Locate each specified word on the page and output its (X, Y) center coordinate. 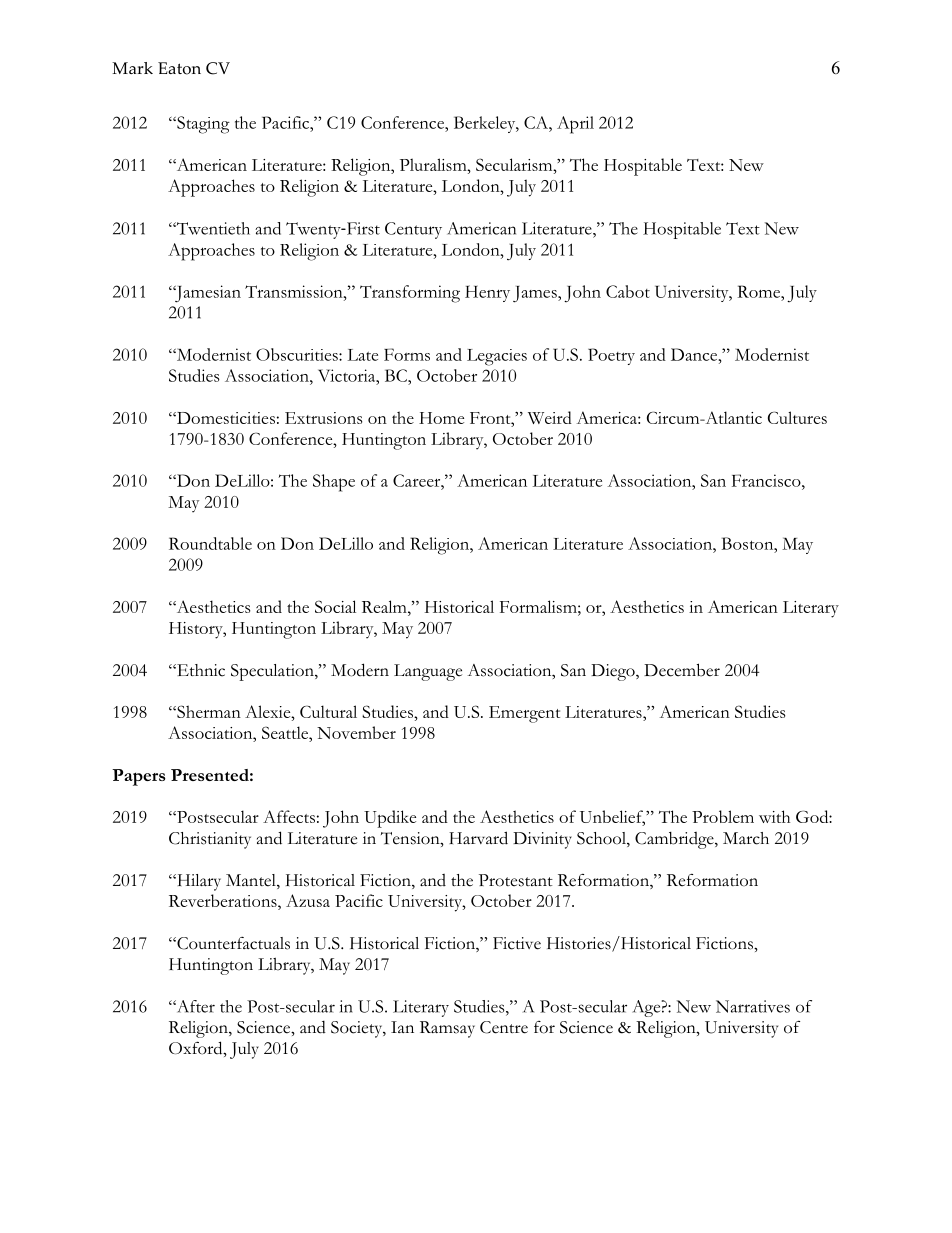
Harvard (478, 838)
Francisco (767, 480)
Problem (723, 816)
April (575, 125)
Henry (487, 293)
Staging (202, 125)
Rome (759, 291)
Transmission (295, 291)
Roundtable (210, 543)
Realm (385, 606)
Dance (695, 354)
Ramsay (447, 1029)
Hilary (198, 882)
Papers (139, 777)
